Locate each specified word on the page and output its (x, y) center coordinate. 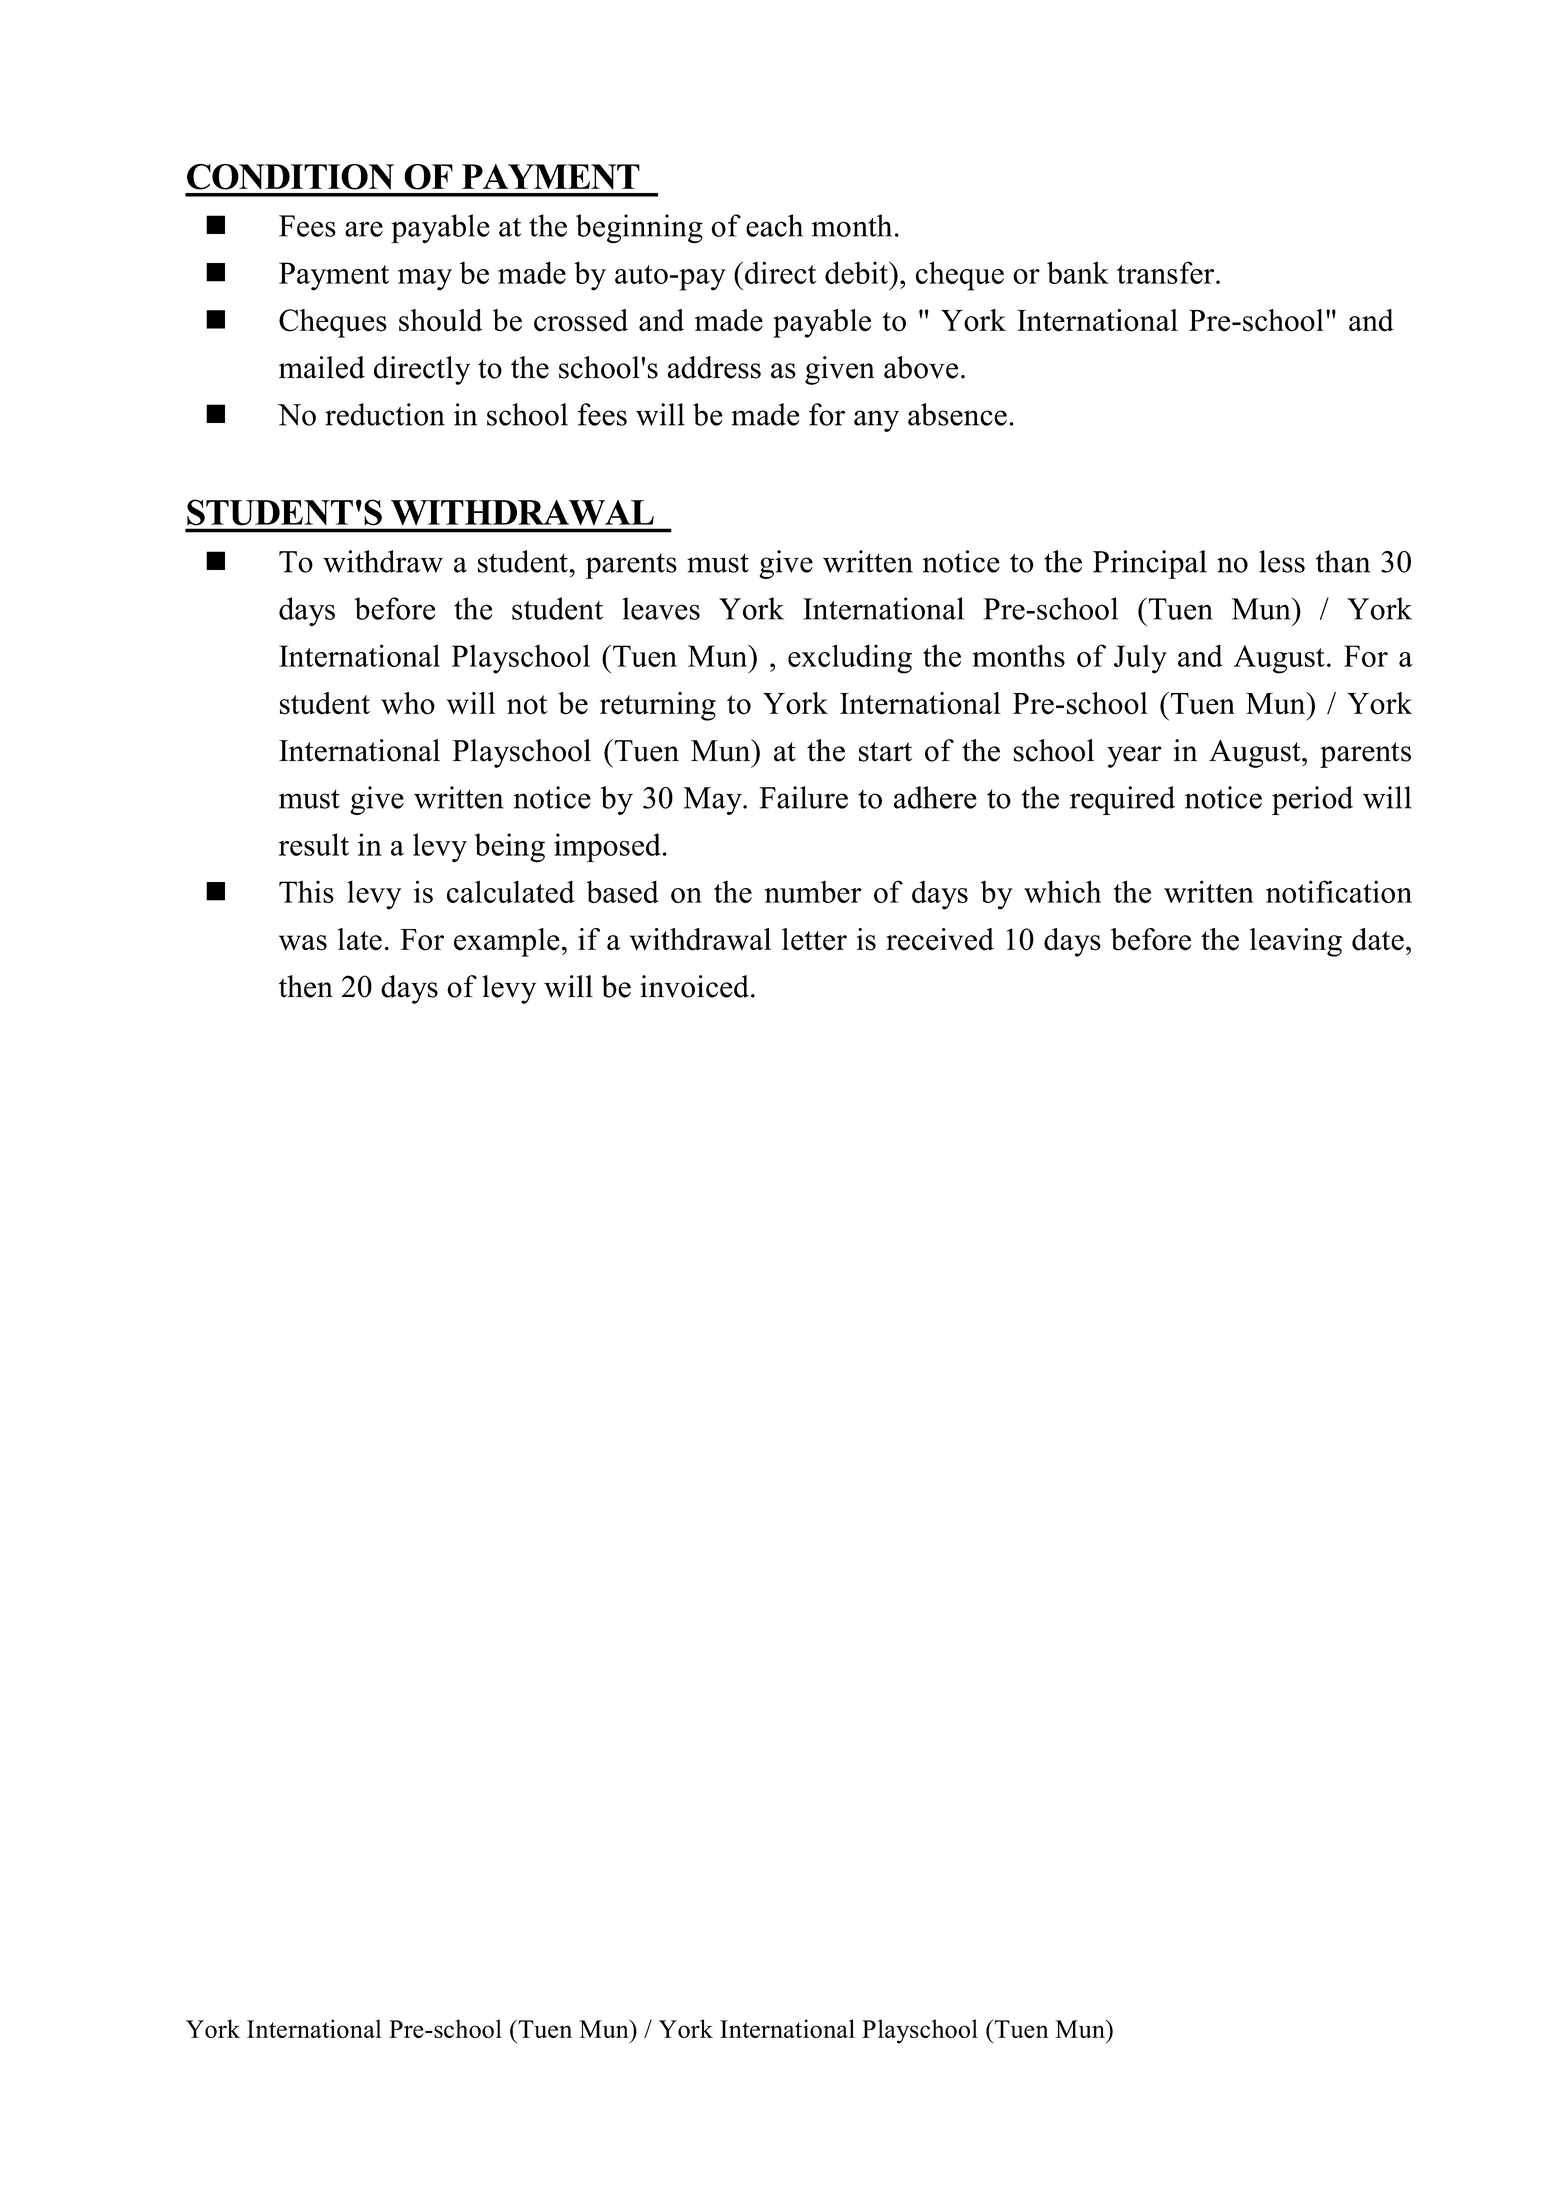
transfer (1167, 272)
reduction (385, 414)
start (885, 752)
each (774, 225)
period (1312, 800)
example (507, 942)
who (408, 703)
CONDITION (290, 177)
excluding (850, 659)
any (876, 421)
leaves (661, 608)
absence (957, 414)
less (1282, 561)
